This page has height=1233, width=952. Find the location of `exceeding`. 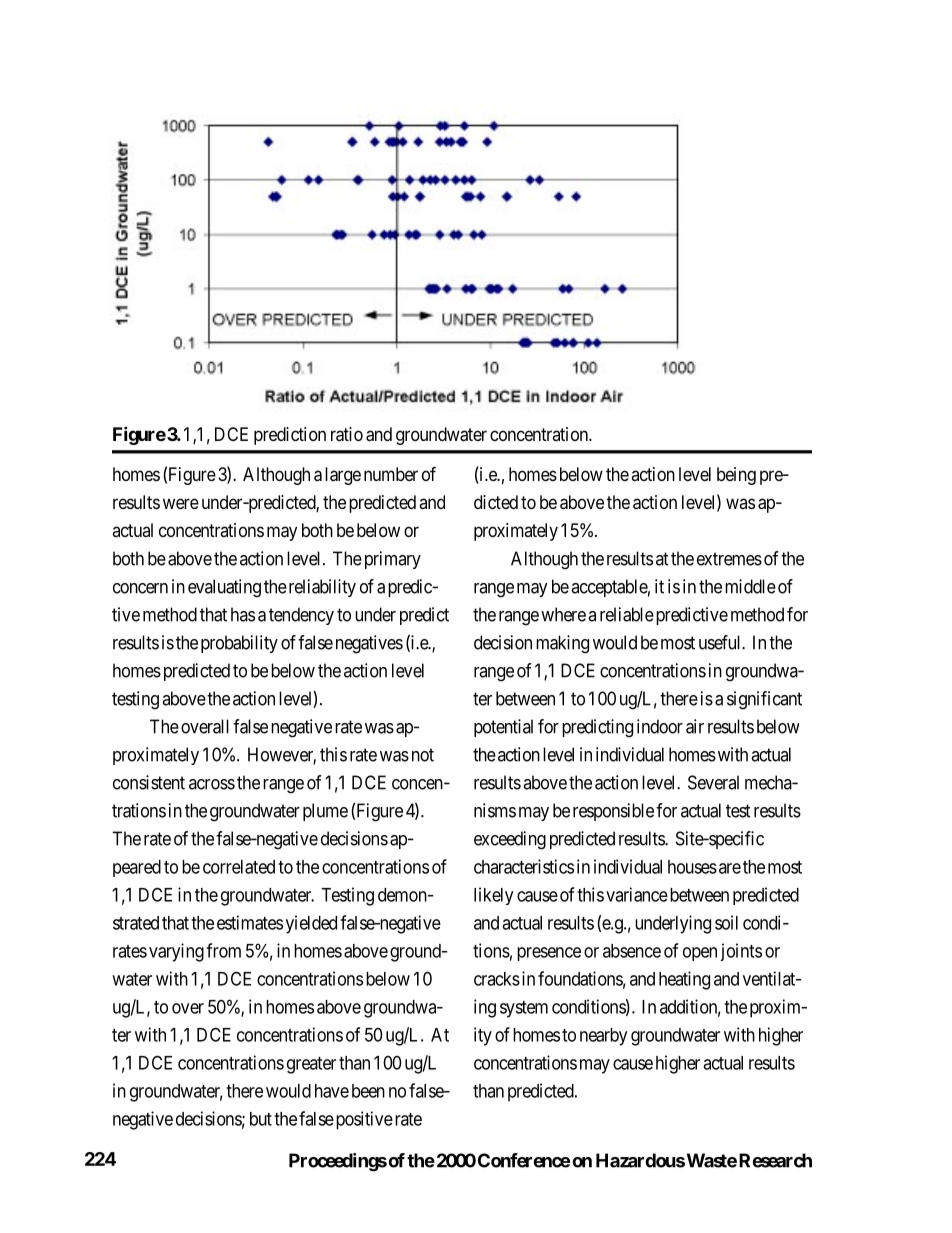

exceeding is located at coordinates (510, 840).
